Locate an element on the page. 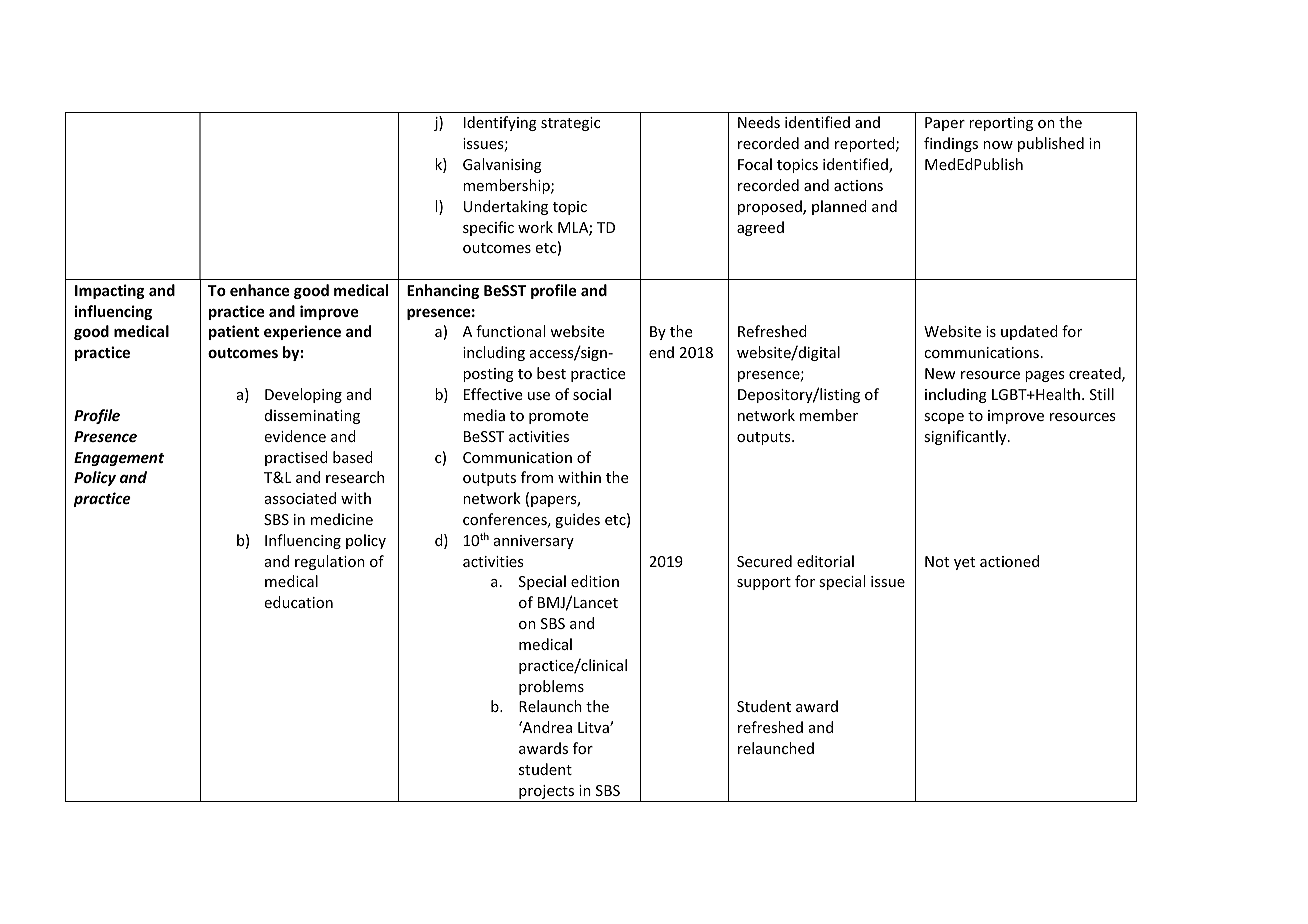  regulation is located at coordinates (330, 562).
